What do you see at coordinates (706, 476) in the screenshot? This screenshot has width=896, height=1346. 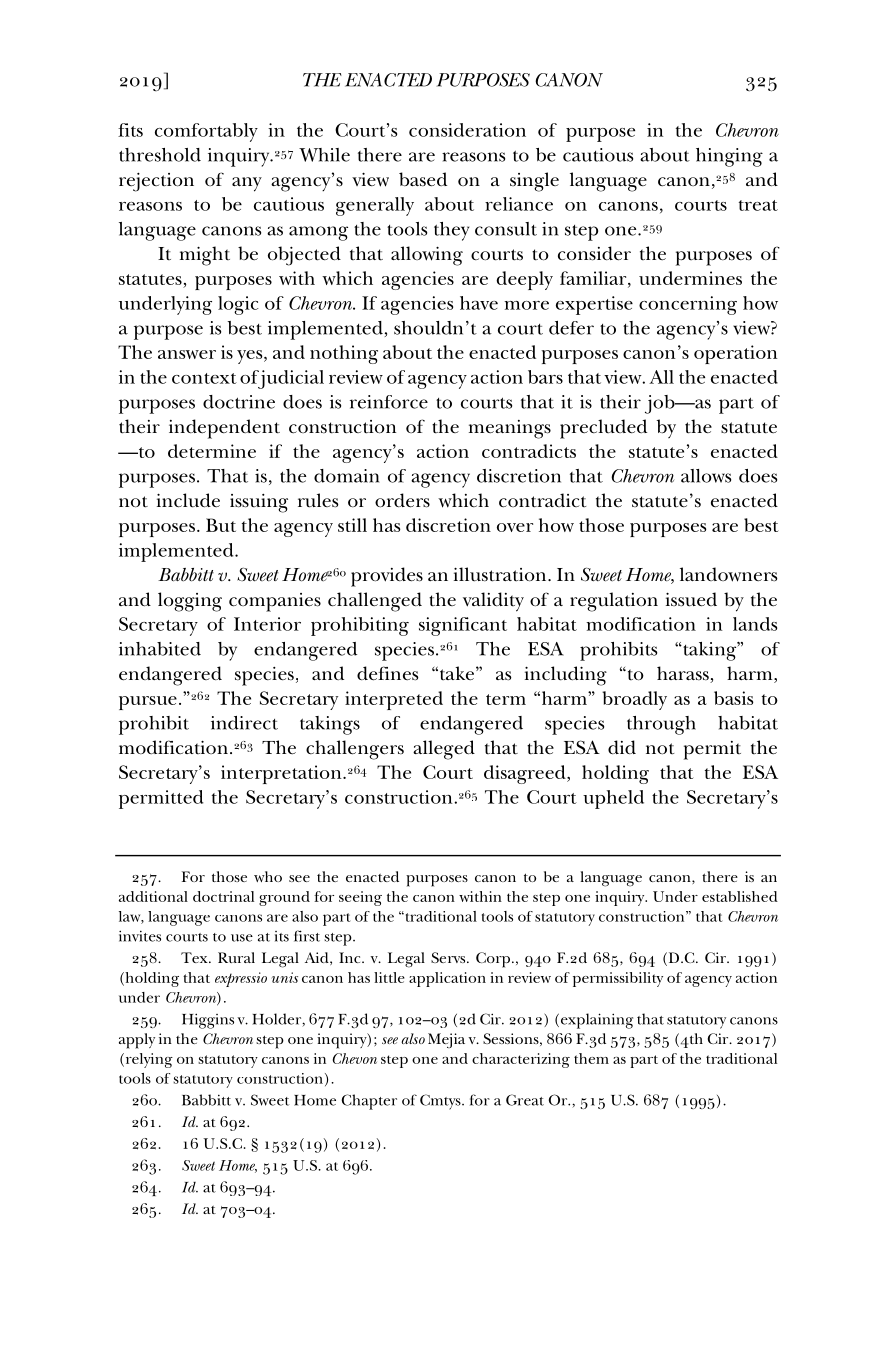 I see `allows` at bounding box center [706, 476].
